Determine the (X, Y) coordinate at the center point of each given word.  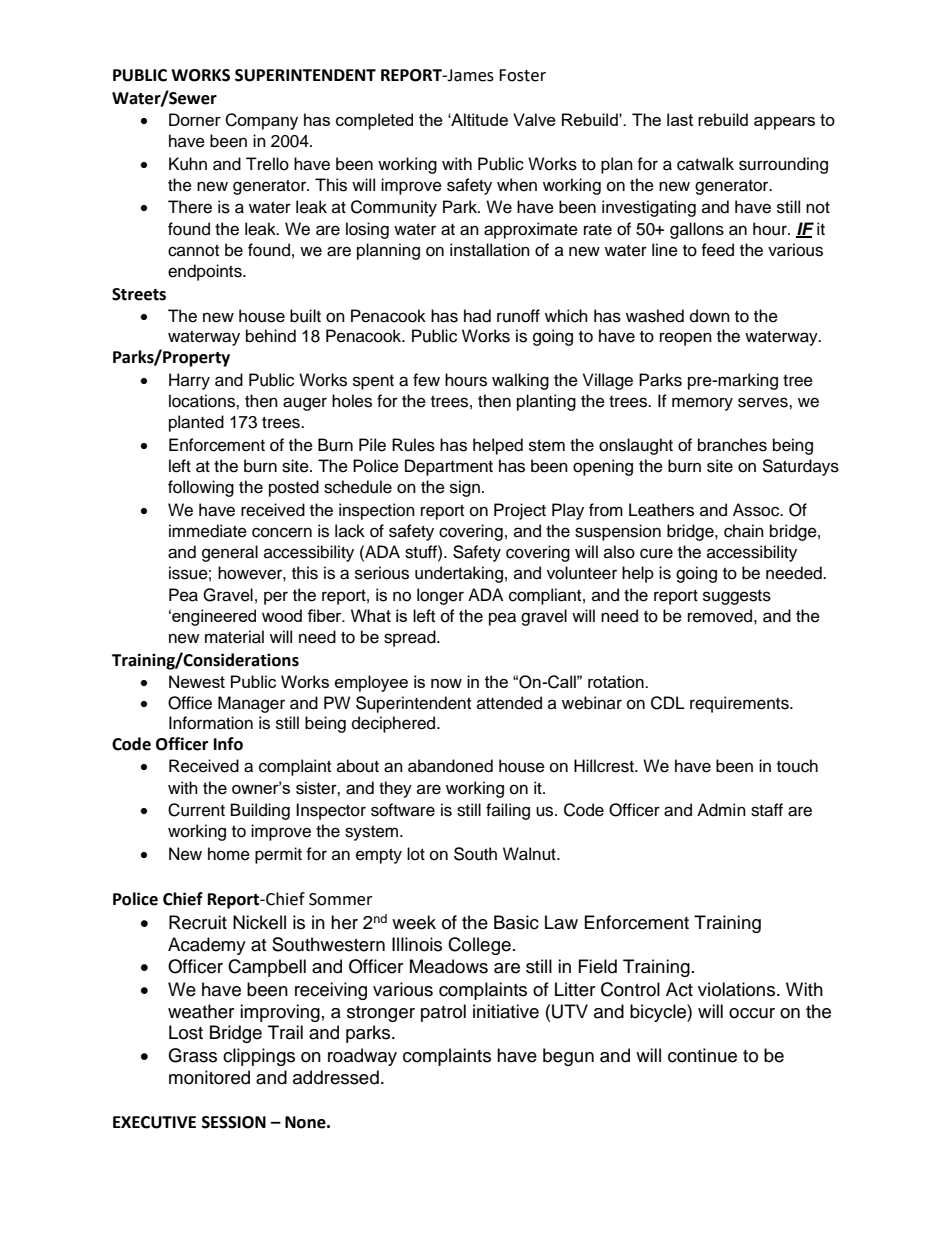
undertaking (459, 574)
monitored (209, 1077)
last (680, 119)
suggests (737, 597)
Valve (534, 119)
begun (568, 1057)
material (234, 637)
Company (261, 121)
